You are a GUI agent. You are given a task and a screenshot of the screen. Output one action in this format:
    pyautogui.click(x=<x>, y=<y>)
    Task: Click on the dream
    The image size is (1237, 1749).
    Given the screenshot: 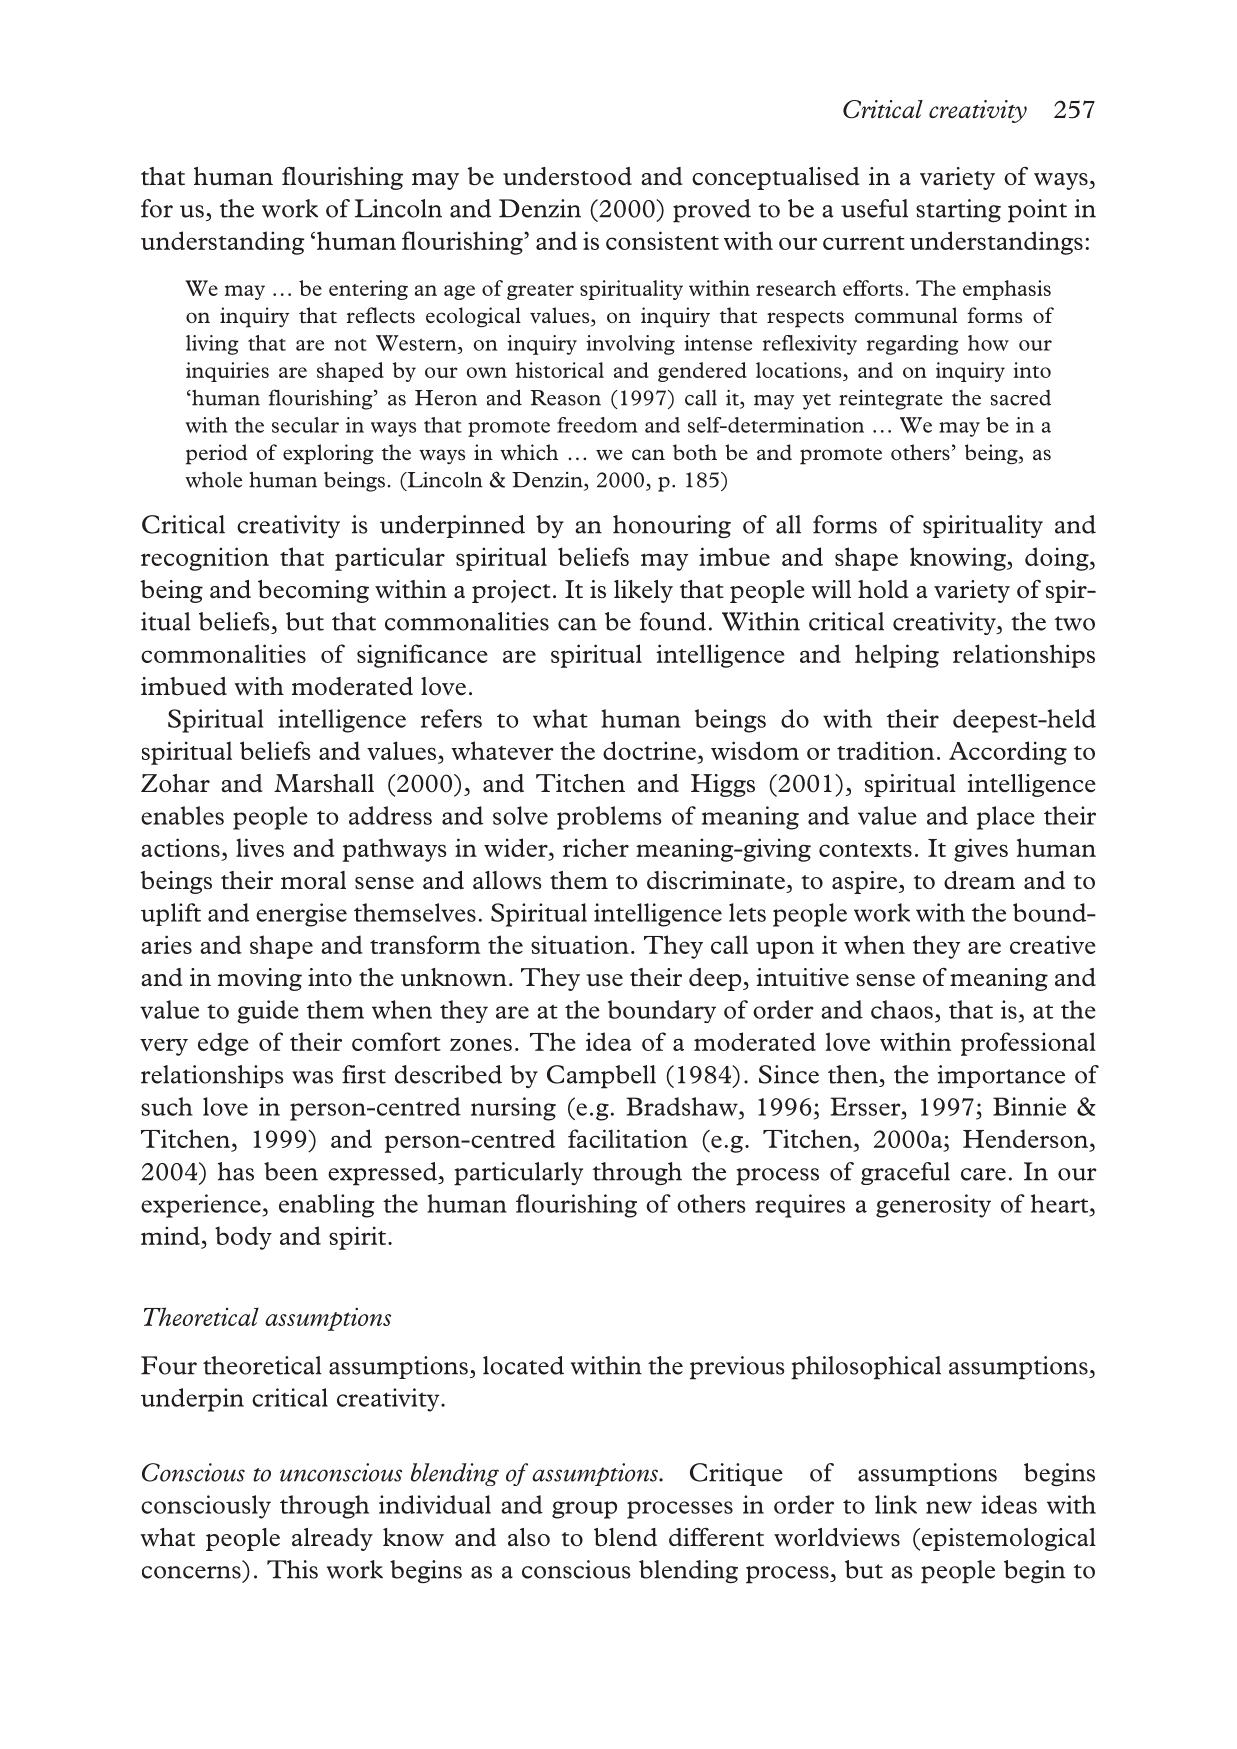 What is the action you would take?
    pyautogui.click(x=979, y=880)
